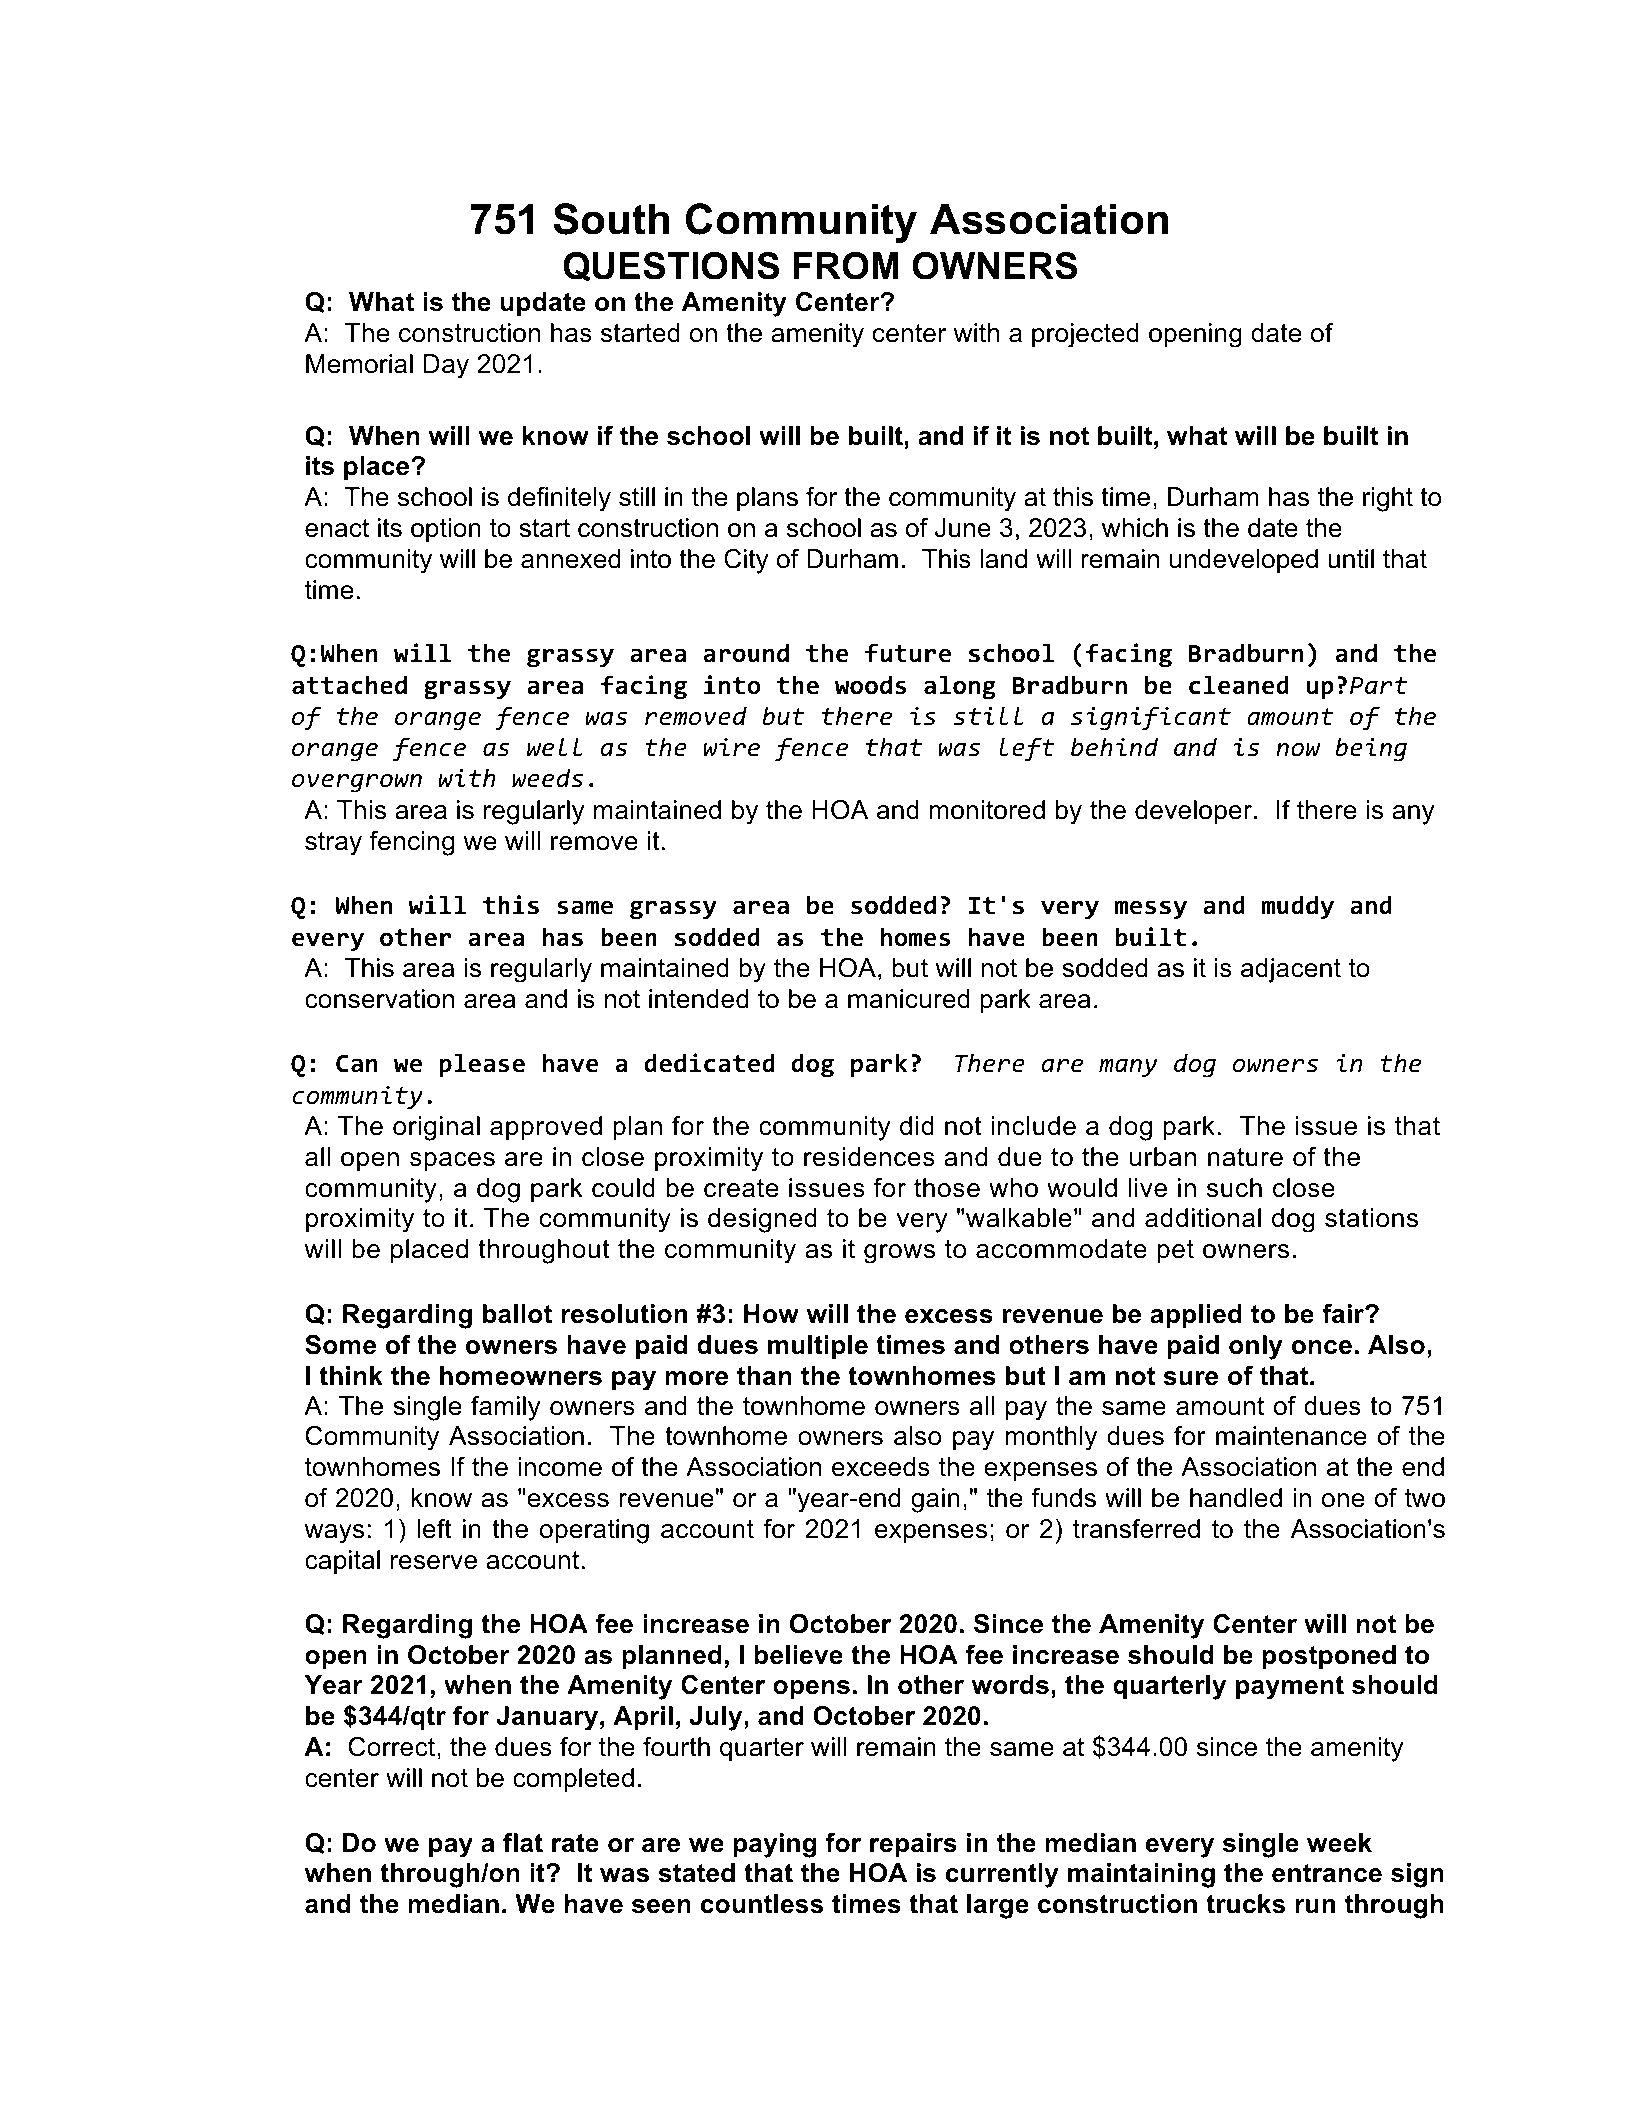  Describe the element at coordinates (1327, 1873) in the screenshot. I see `entrance` at that location.
